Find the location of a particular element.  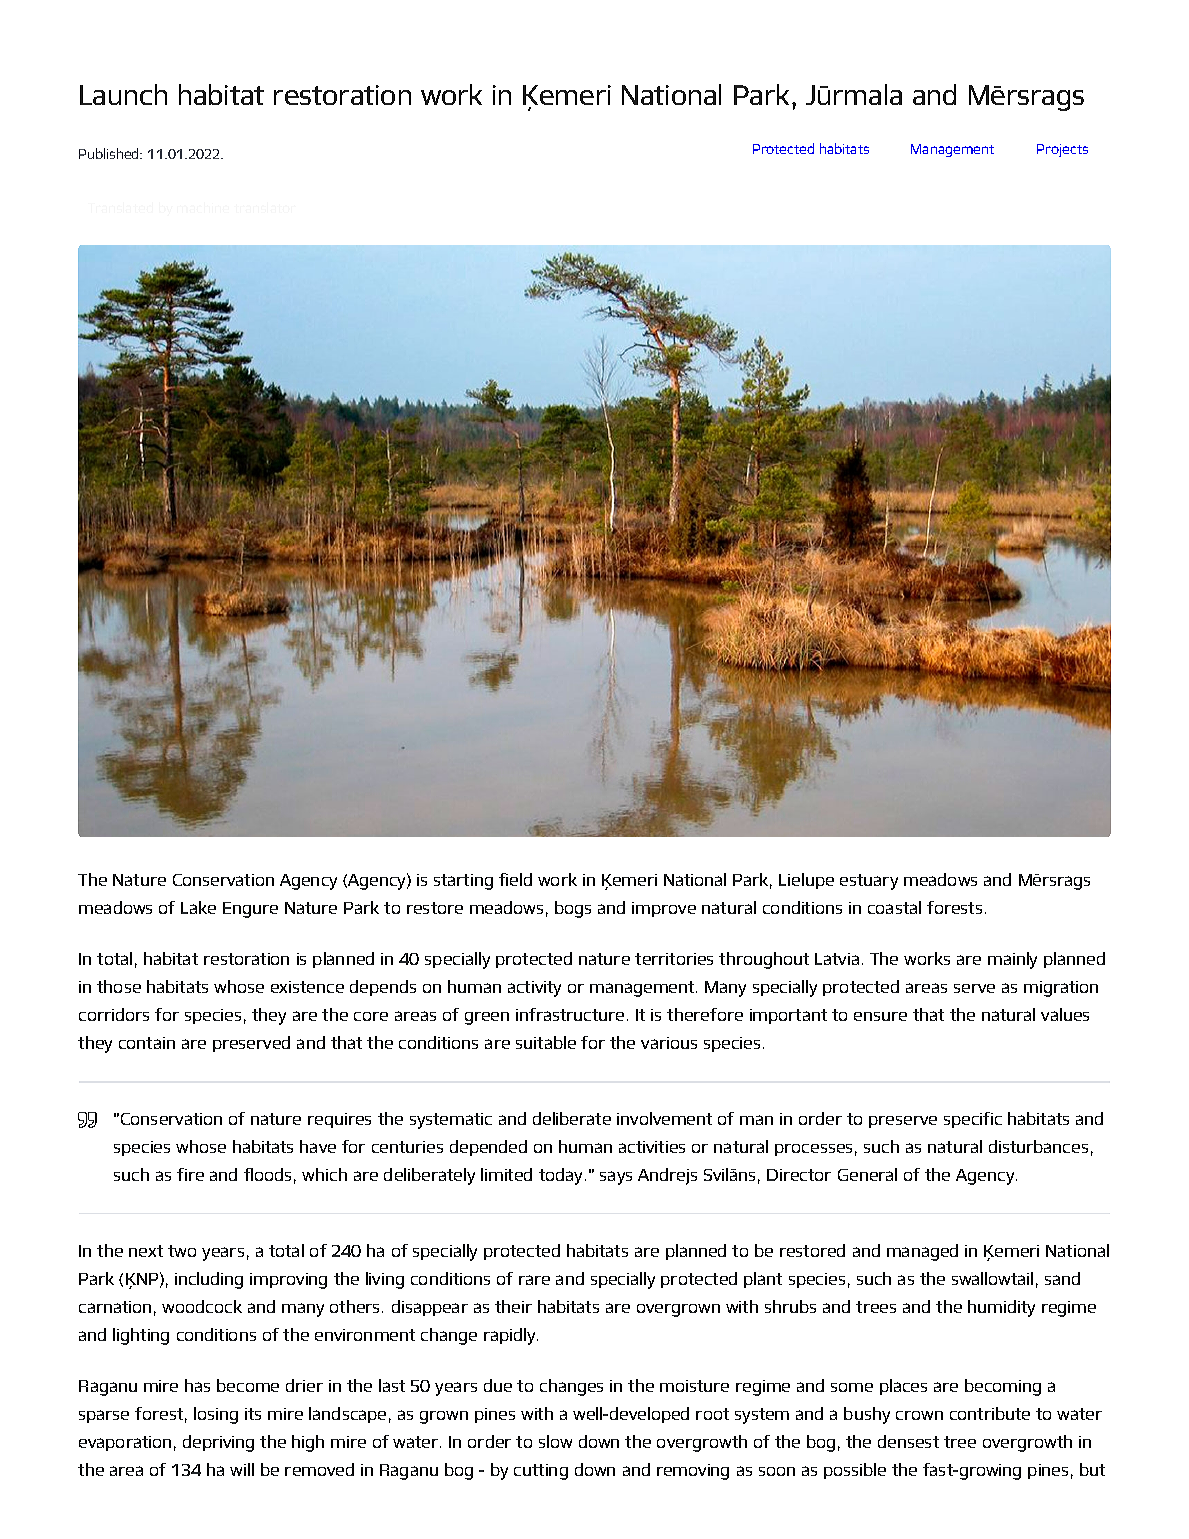

Projects is located at coordinates (1062, 150).
